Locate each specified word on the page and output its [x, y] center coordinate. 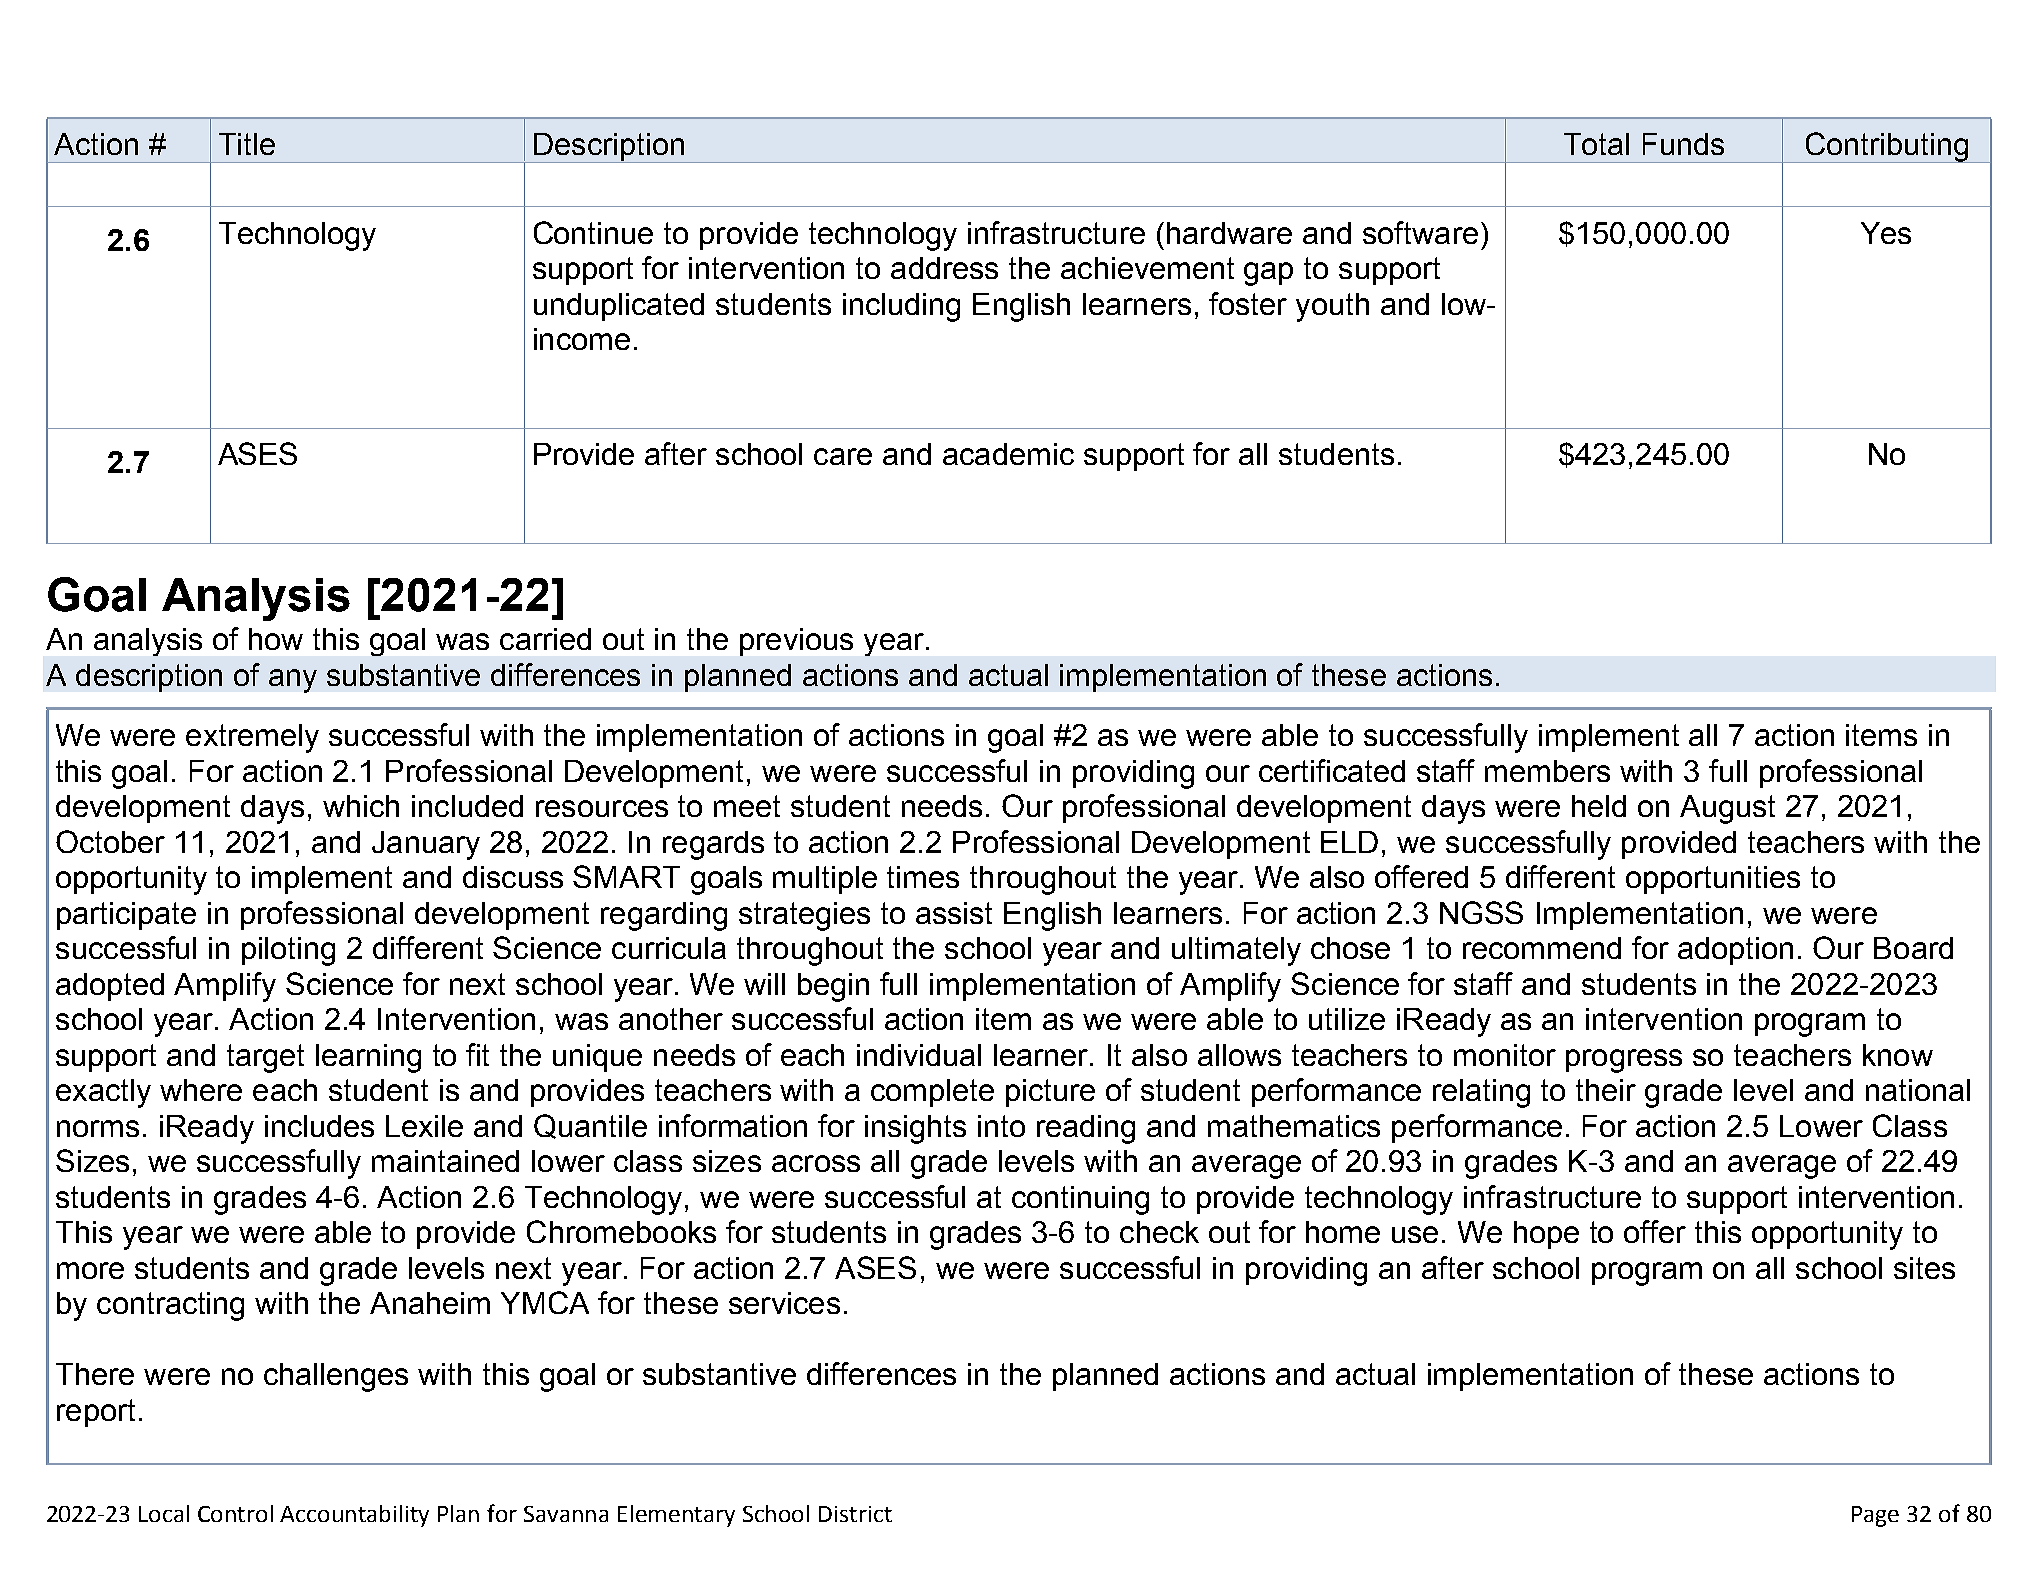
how [276, 639]
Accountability [354, 1516]
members [1547, 771]
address [944, 268]
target [265, 1058]
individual [919, 1055]
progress [1624, 1061]
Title [247, 144]
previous [796, 642]
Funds [1683, 144]
